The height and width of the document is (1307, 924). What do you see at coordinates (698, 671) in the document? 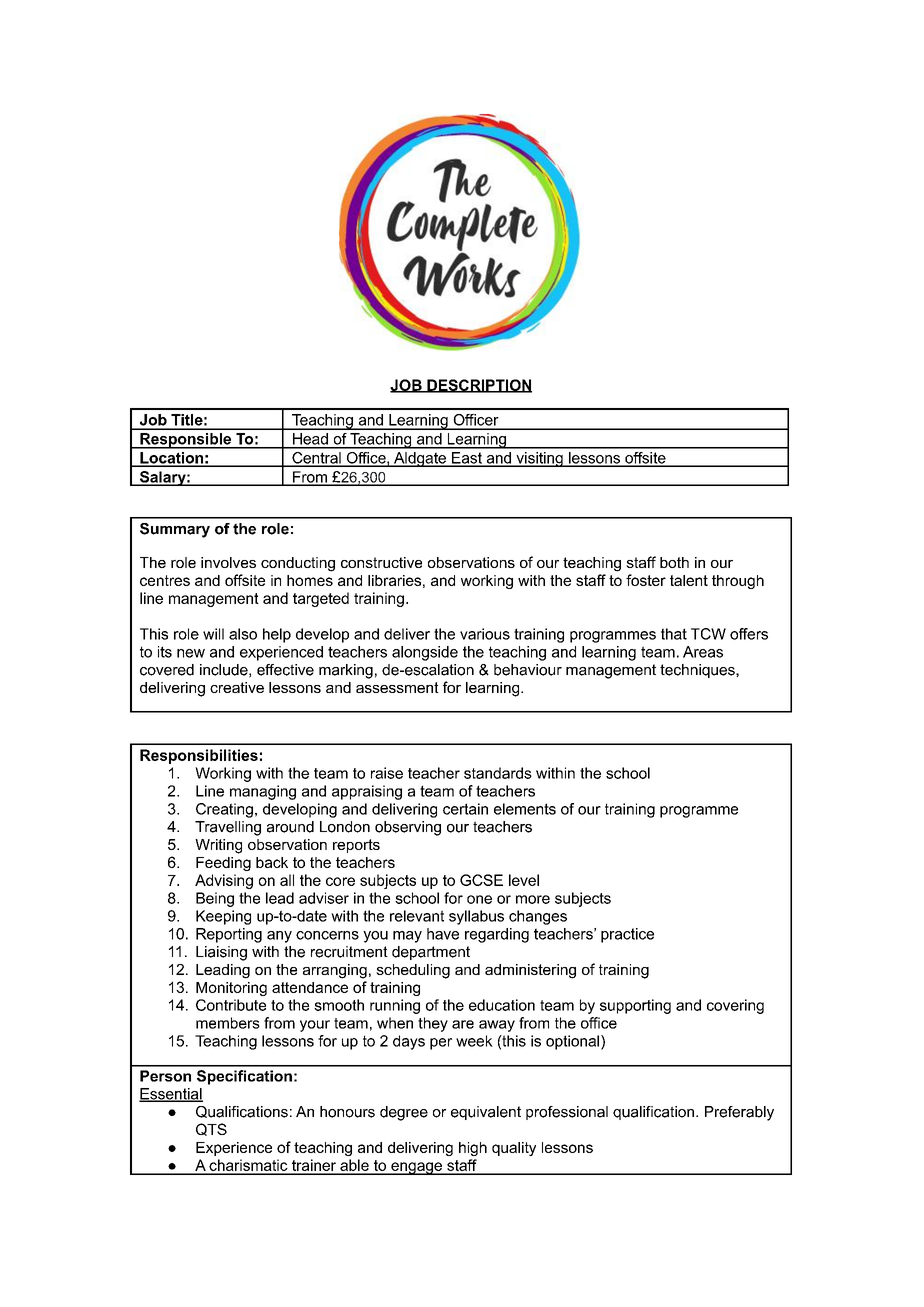
I see `techniques` at bounding box center [698, 671].
